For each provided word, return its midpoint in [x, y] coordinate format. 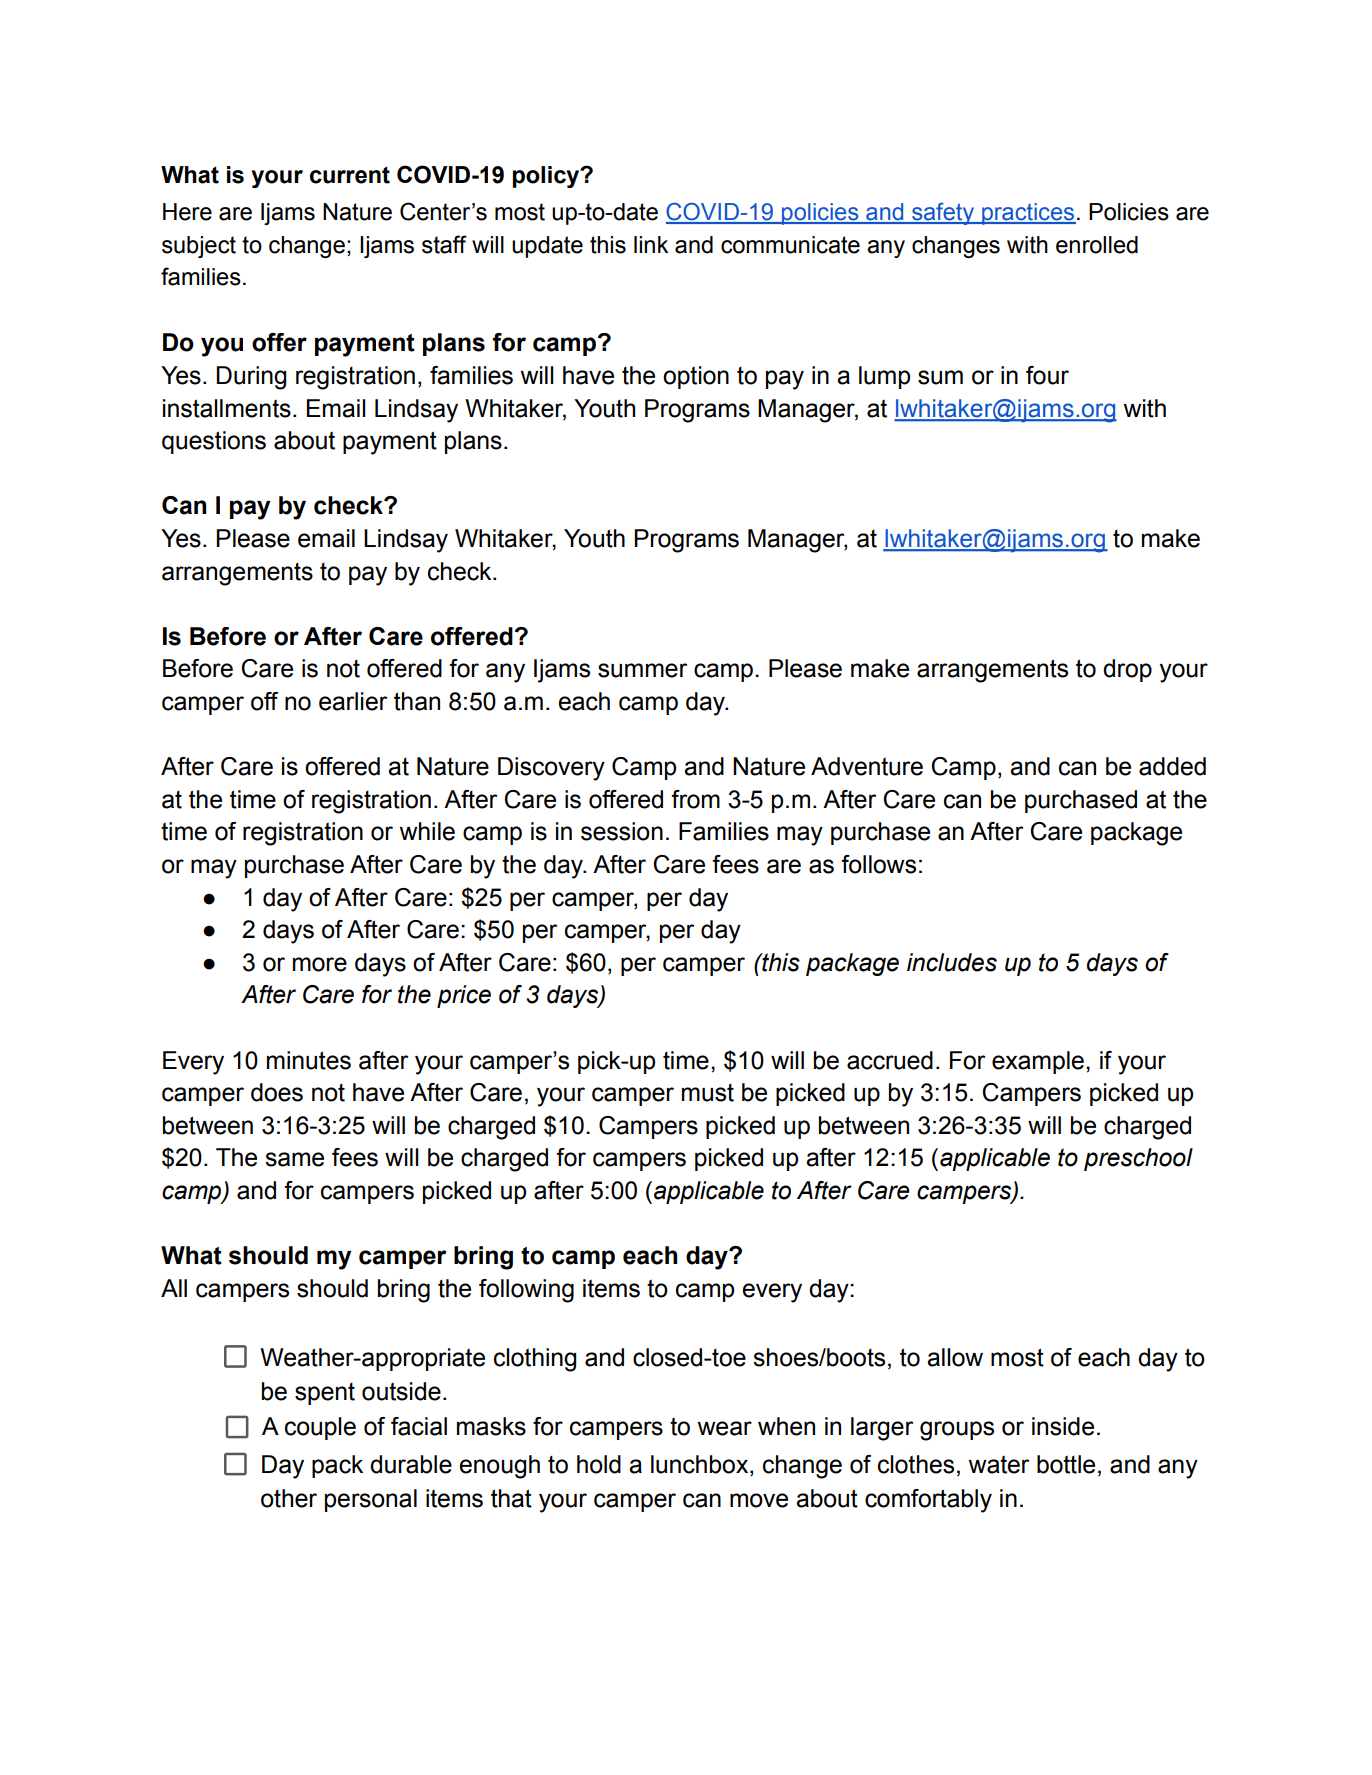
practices [1028, 214]
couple [320, 1428]
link [651, 244]
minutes [309, 1060]
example [1038, 1062]
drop [1127, 670]
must [708, 1093]
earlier [353, 701]
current [350, 175]
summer [642, 670]
